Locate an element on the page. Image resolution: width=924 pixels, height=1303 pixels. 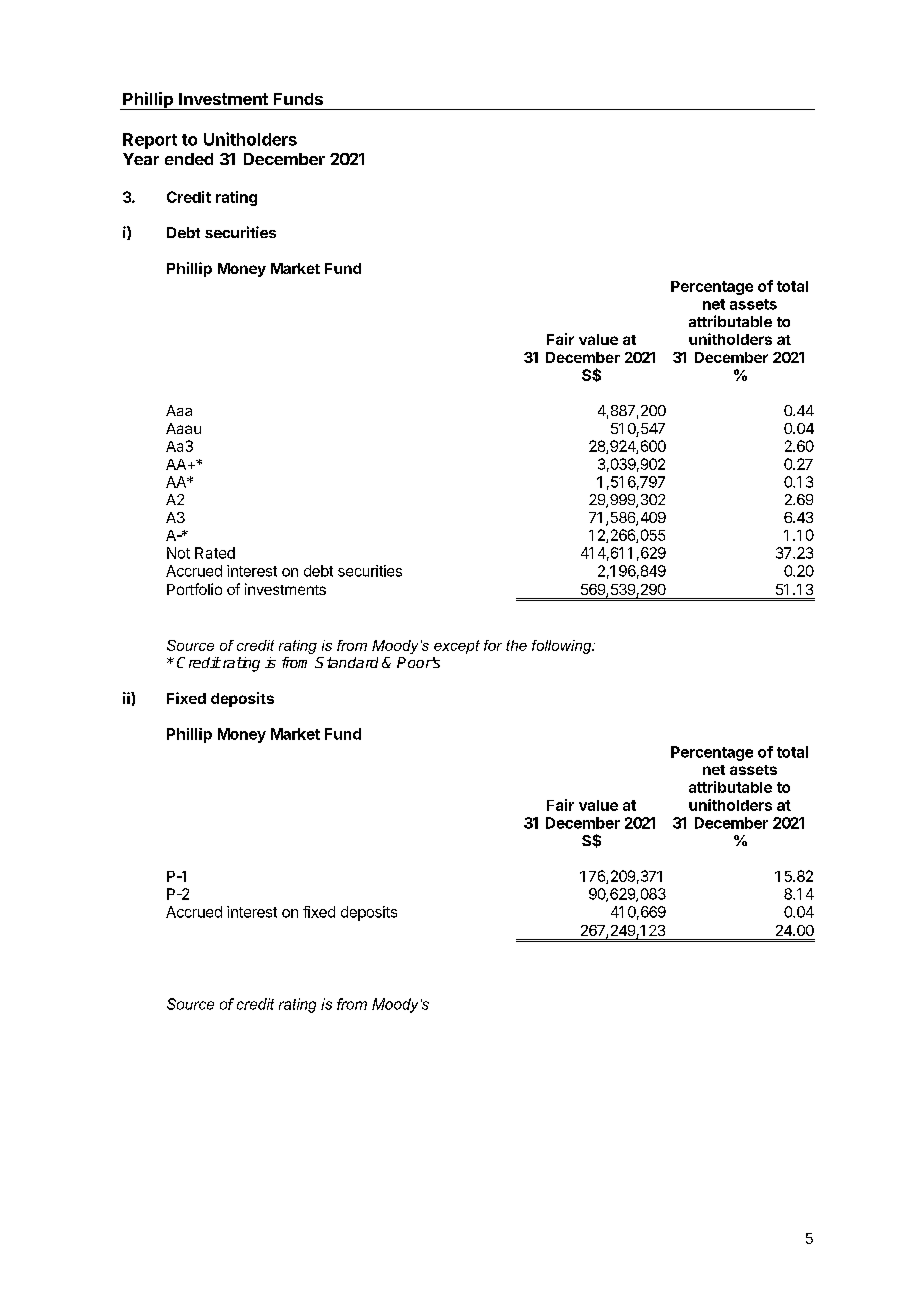
Rated is located at coordinates (215, 553).
